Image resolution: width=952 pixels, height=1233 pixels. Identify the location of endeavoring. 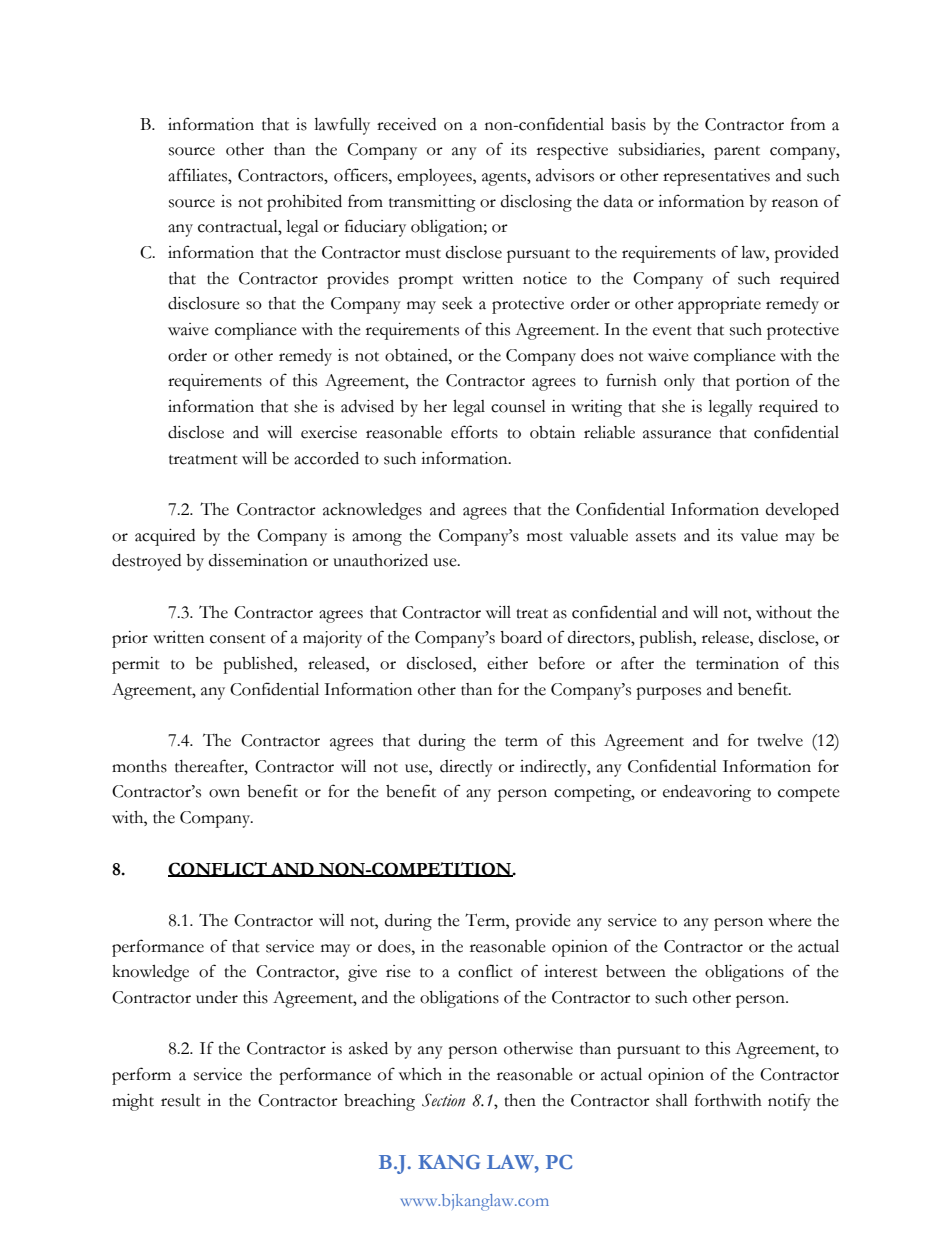
(707, 793).
